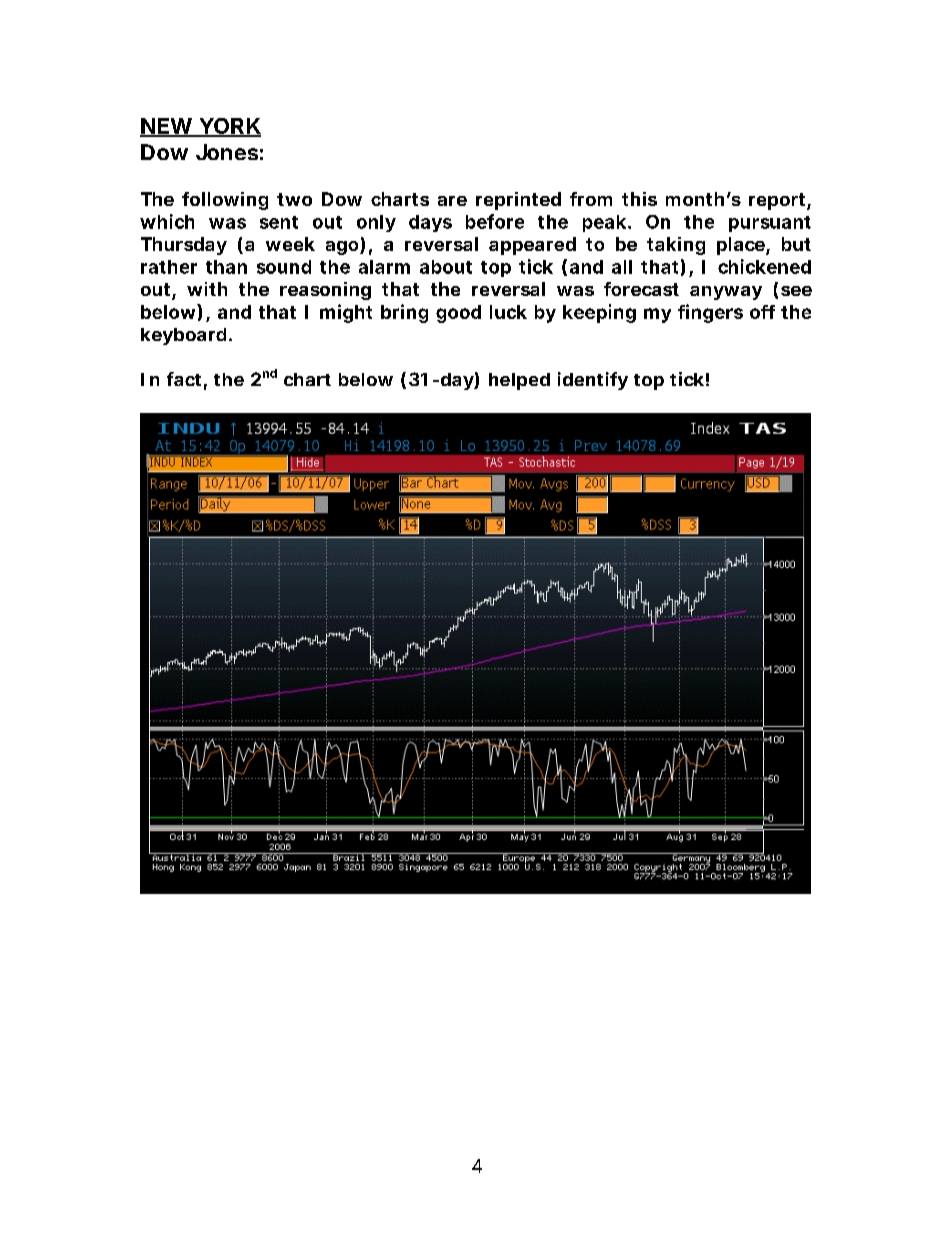 This screenshot has height=1233, width=952. What do you see at coordinates (185, 336) in the screenshot?
I see `keyboard` at bounding box center [185, 336].
